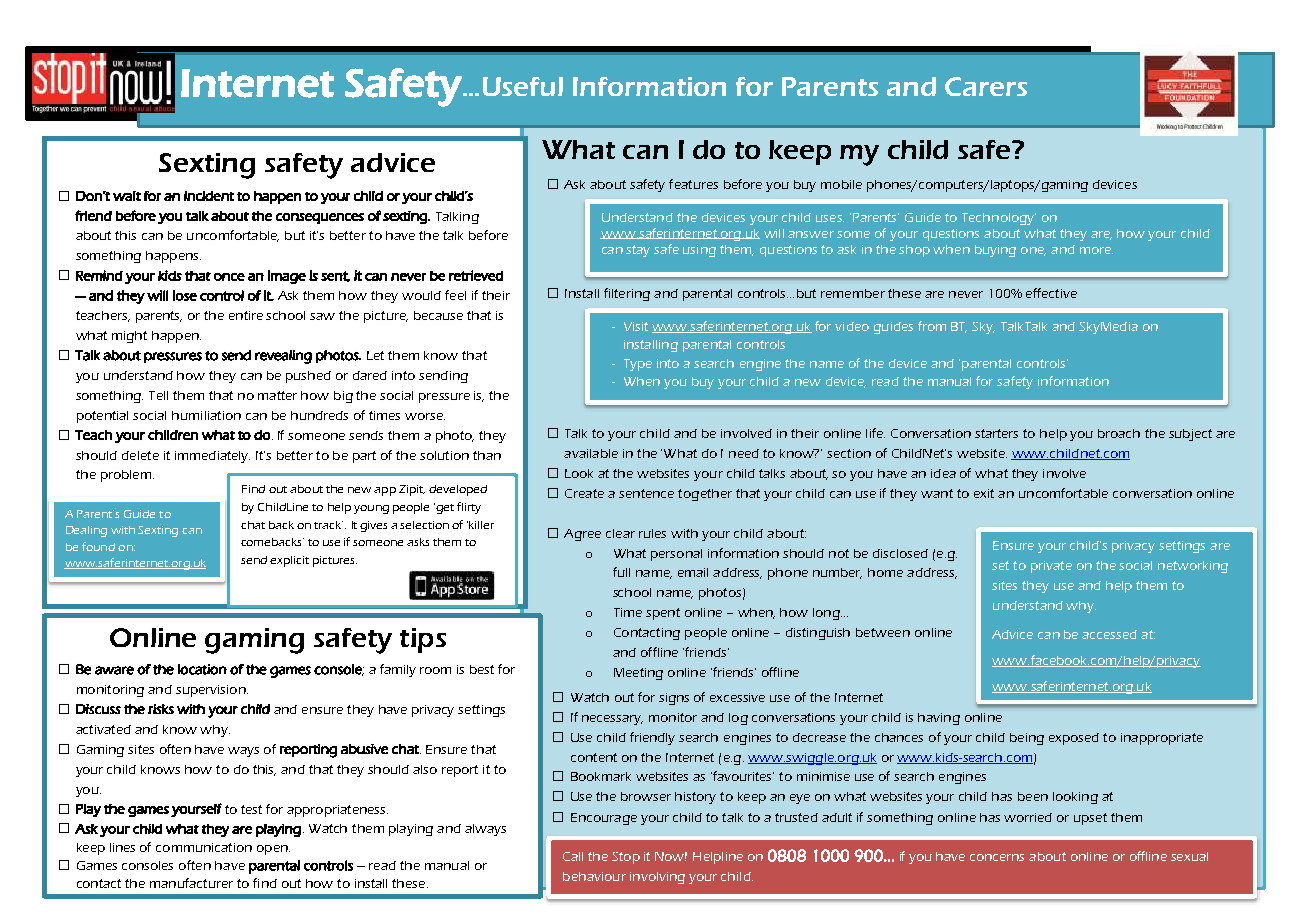 Image resolution: width=1308 pixels, height=924 pixels. I want to click on spent, so click(663, 614).
